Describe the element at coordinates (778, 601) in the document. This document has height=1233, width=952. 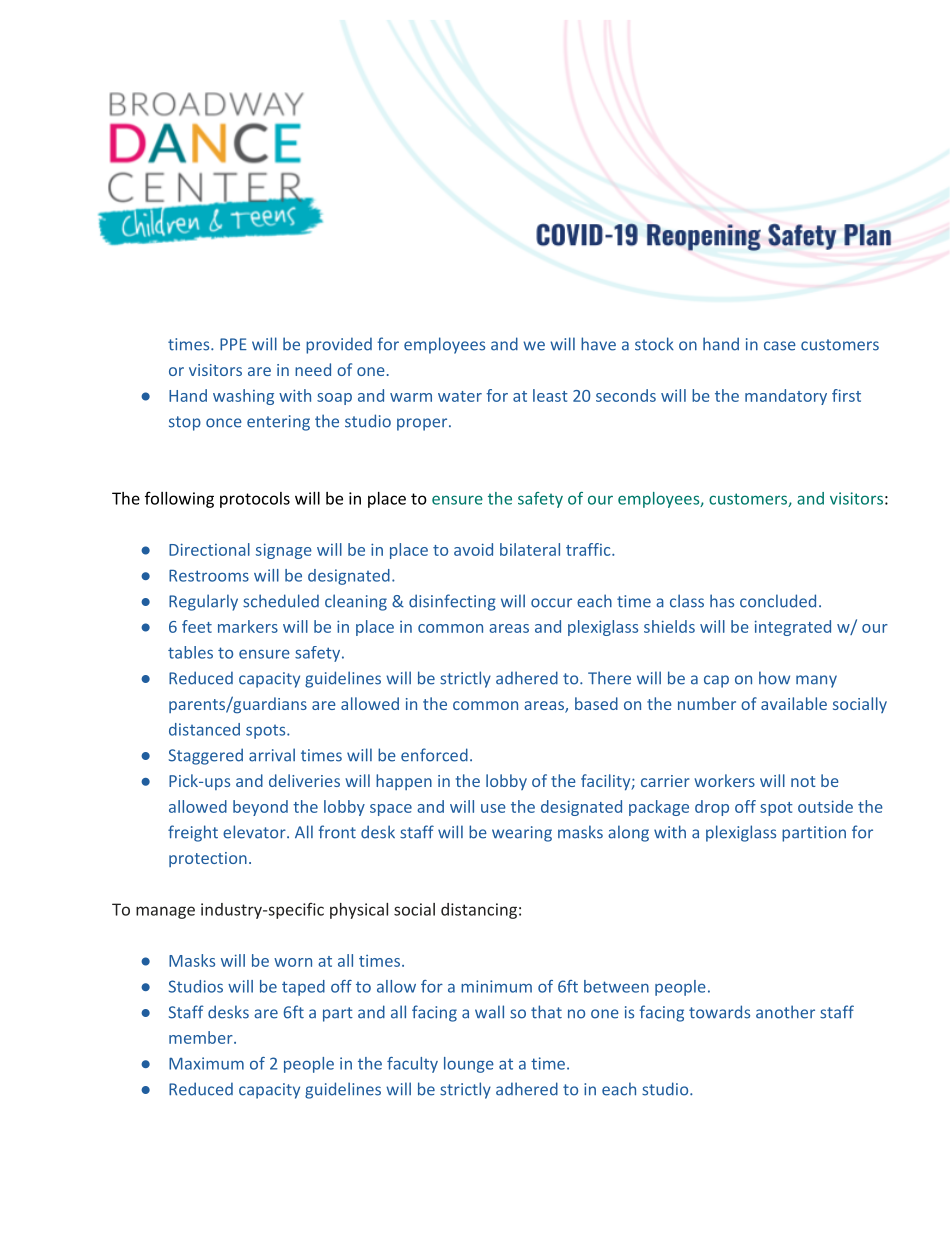
I see `concluded` at that location.
